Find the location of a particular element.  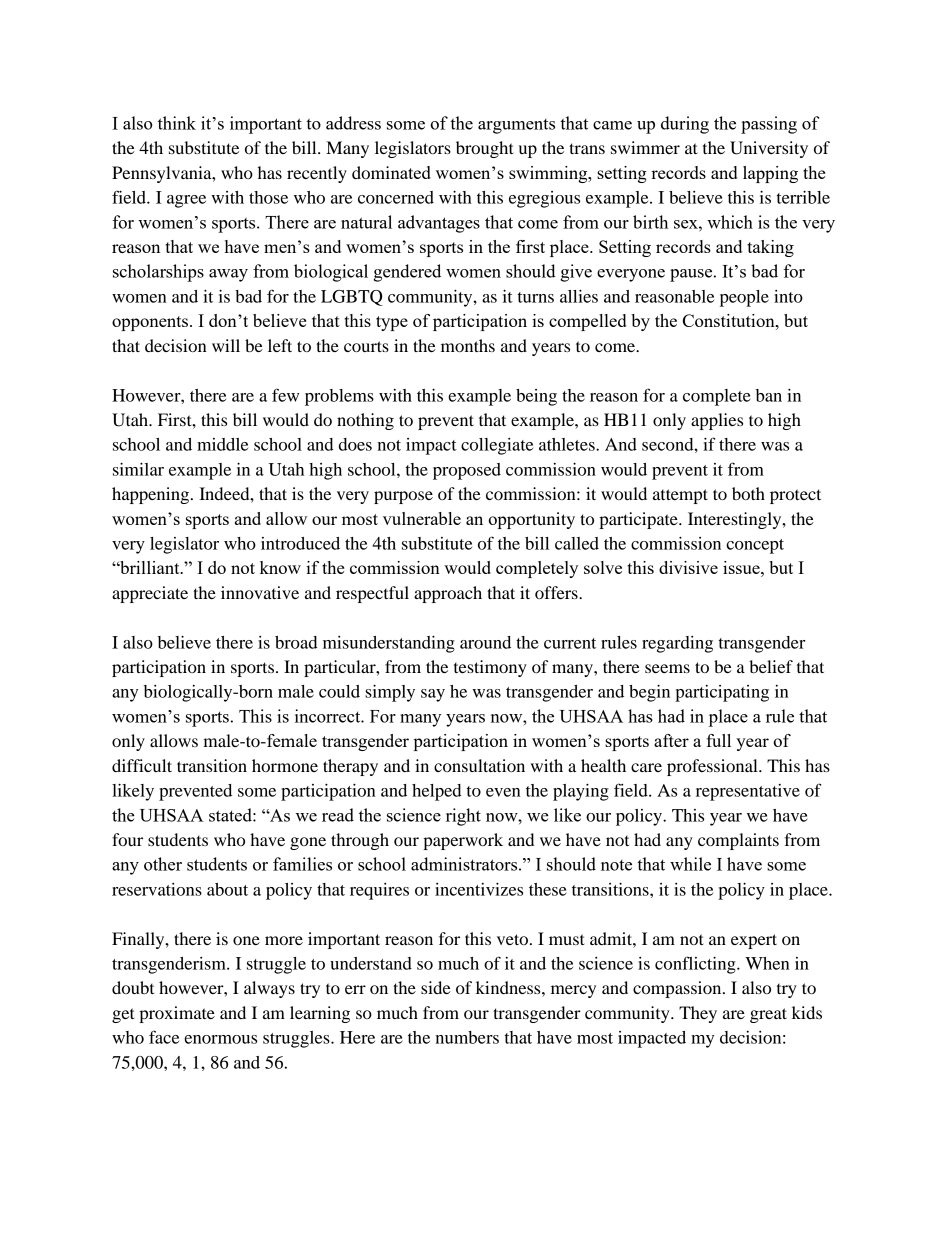

innovative is located at coordinates (260, 592).
